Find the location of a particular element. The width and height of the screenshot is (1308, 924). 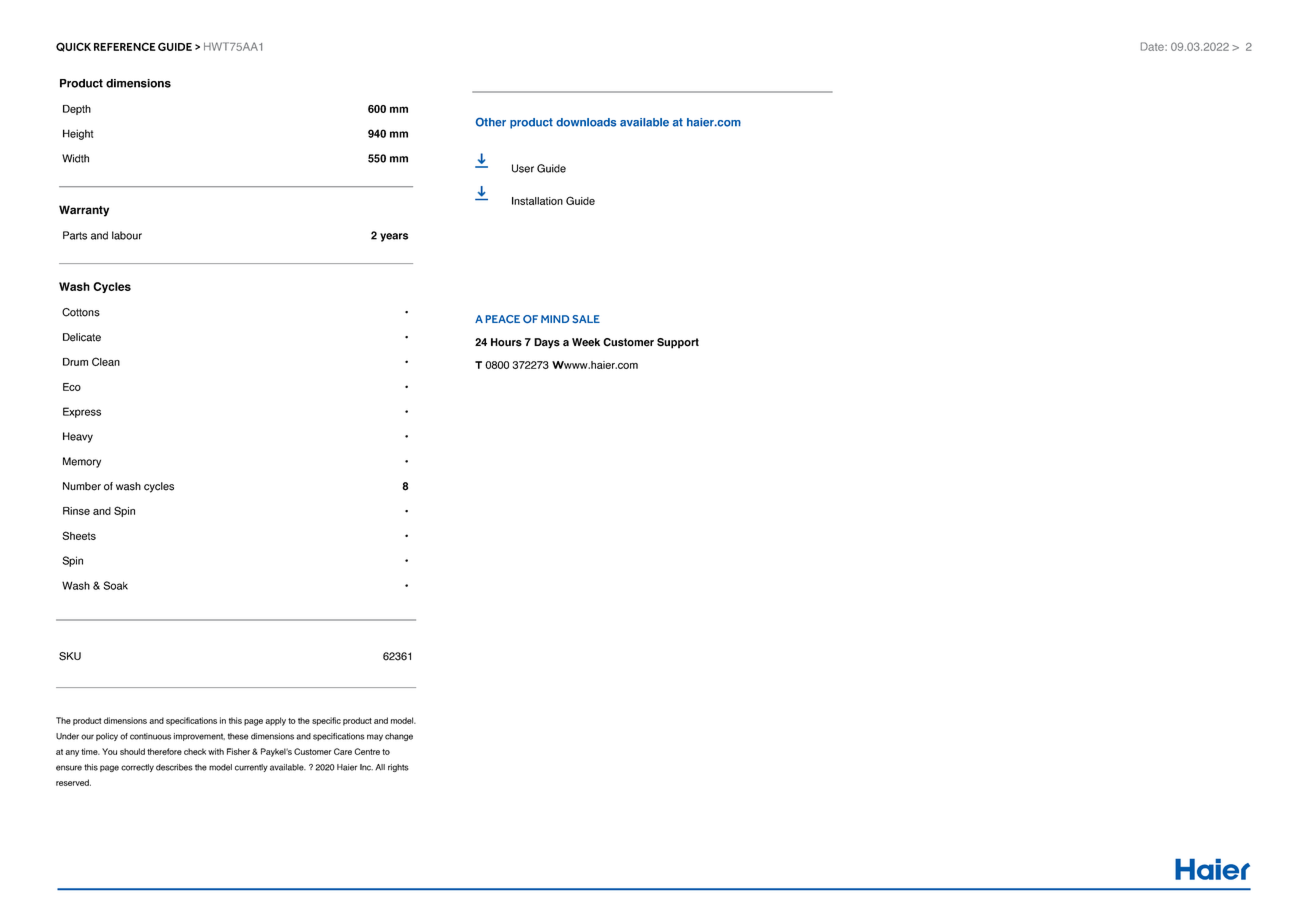

should is located at coordinates (132, 751).
